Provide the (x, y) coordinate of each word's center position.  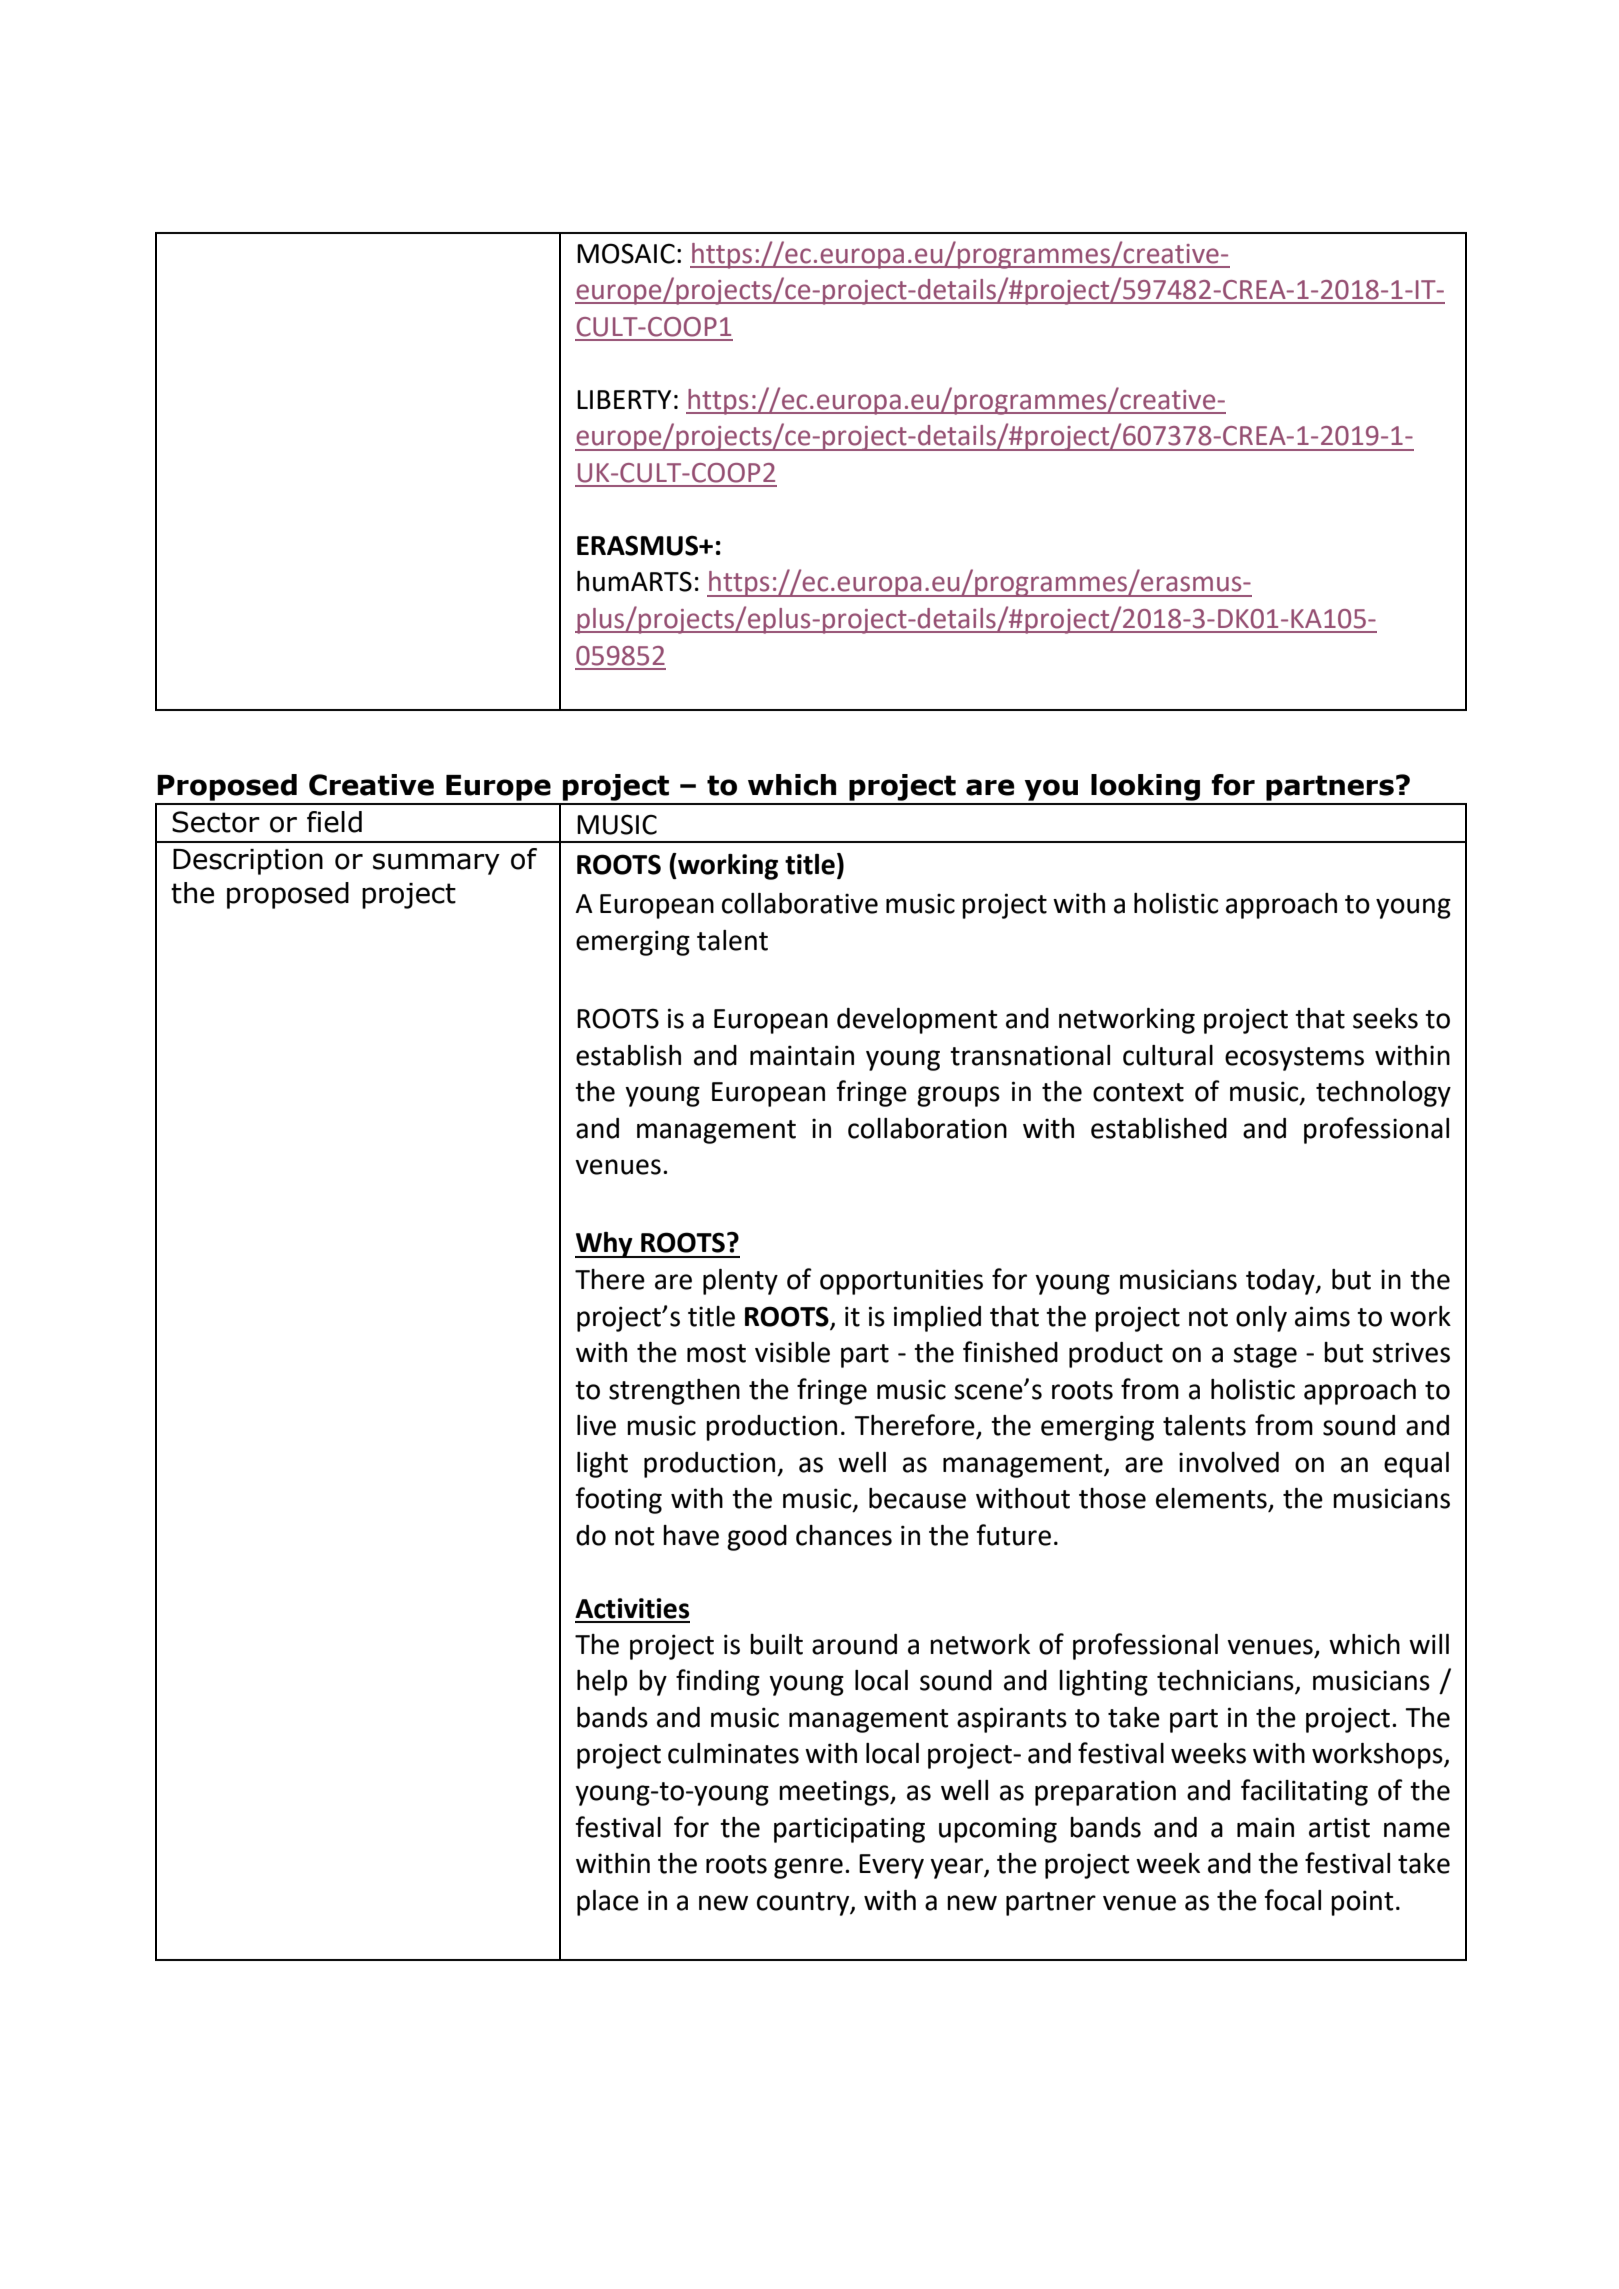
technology (1383, 1094)
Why (605, 1245)
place (608, 1903)
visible (792, 1352)
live (596, 1425)
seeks (1385, 1018)
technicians (1226, 1681)
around (854, 1644)
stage (1265, 1356)
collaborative (800, 903)
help (602, 1683)
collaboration (927, 1128)
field (334, 822)
